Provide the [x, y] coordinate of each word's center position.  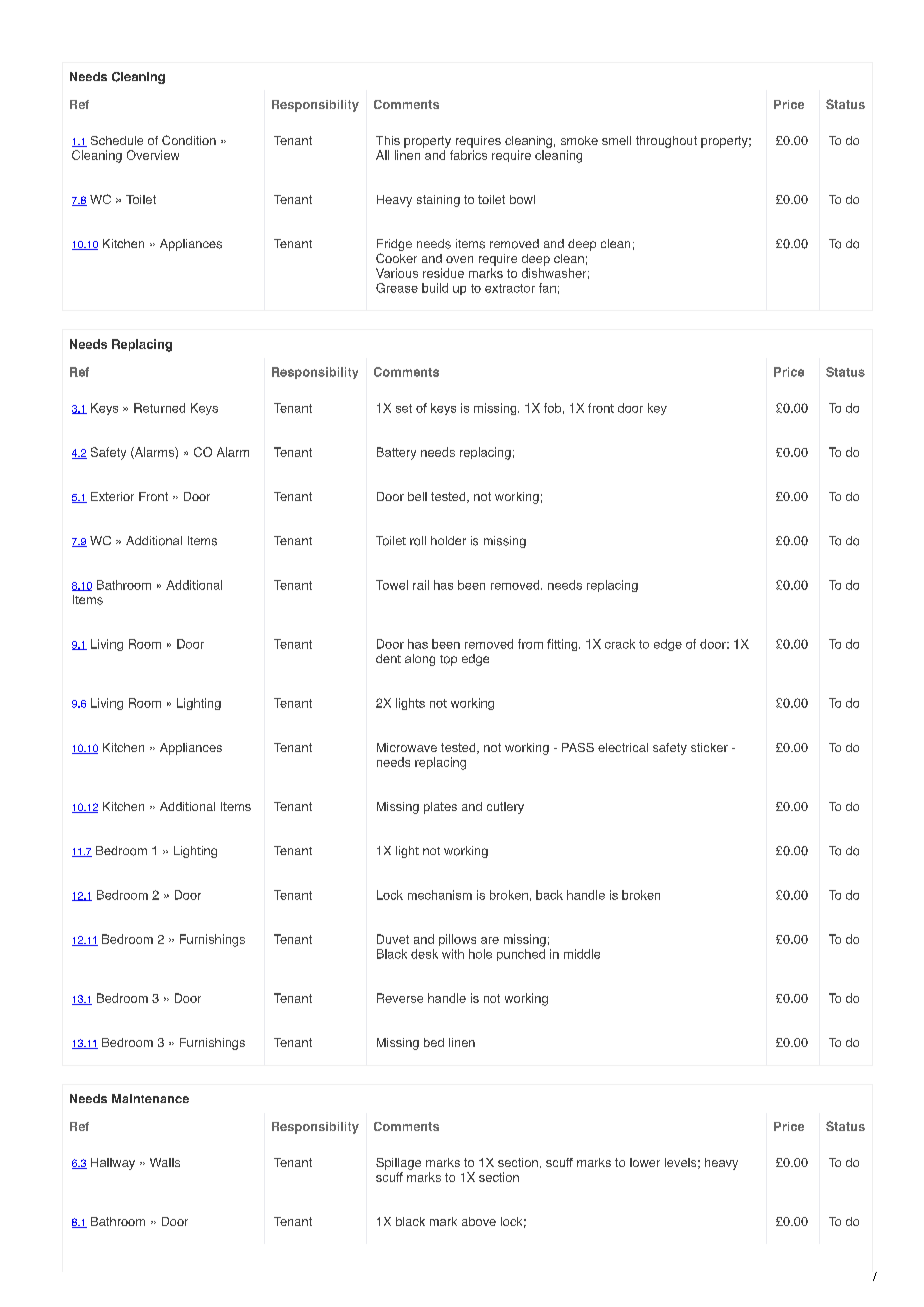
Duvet [393, 939]
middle [582, 954]
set [404, 408]
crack [620, 644]
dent [388, 658]
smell [616, 140]
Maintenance [150, 1098]
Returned [159, 408]
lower [645, 1162]
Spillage [398, 1164]
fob [552, 408]
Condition [189, 140]
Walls [165, 1162]
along [420, 660]
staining [438, 201]
